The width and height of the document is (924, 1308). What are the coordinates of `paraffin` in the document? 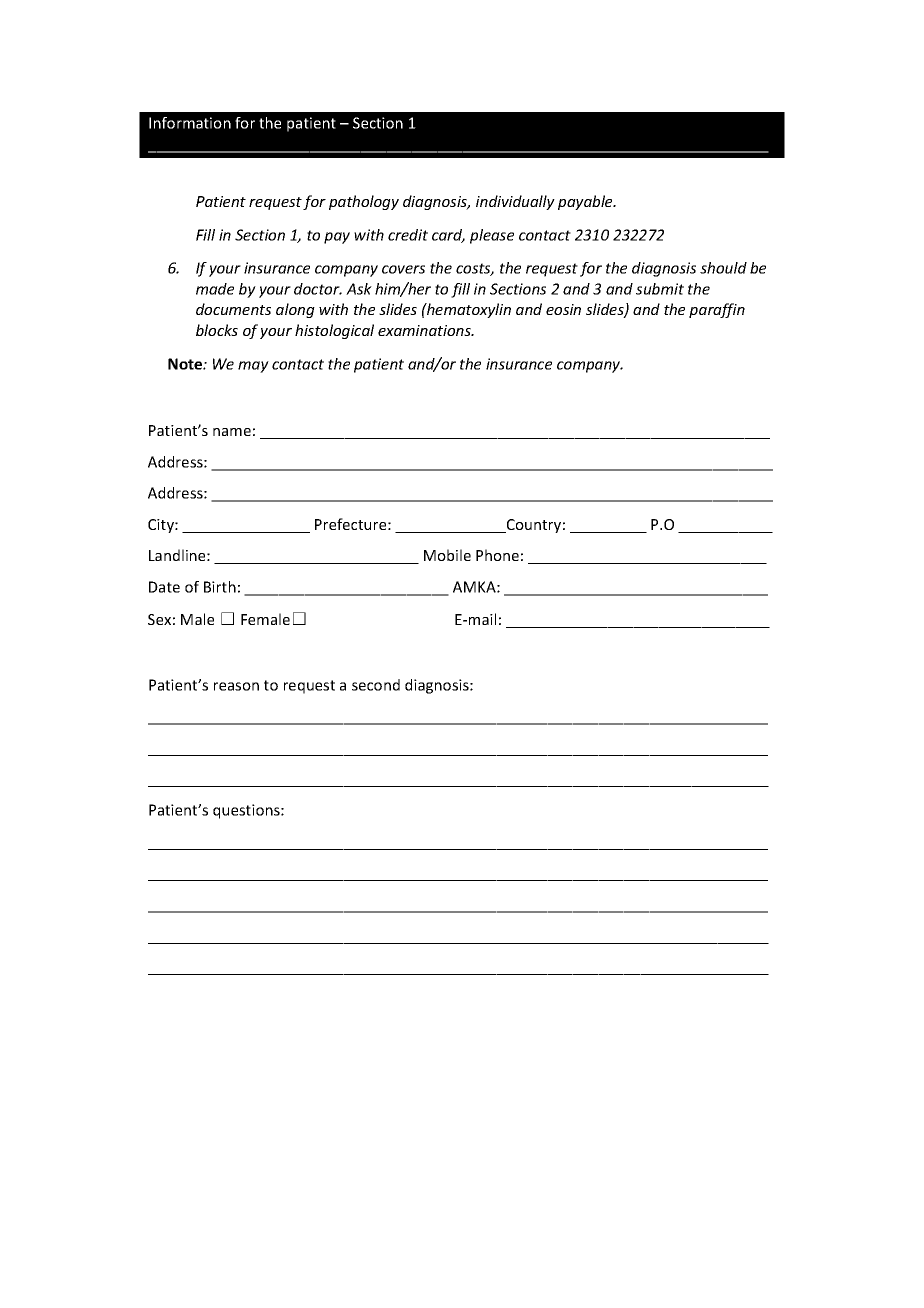 It's located at (717, 310).
